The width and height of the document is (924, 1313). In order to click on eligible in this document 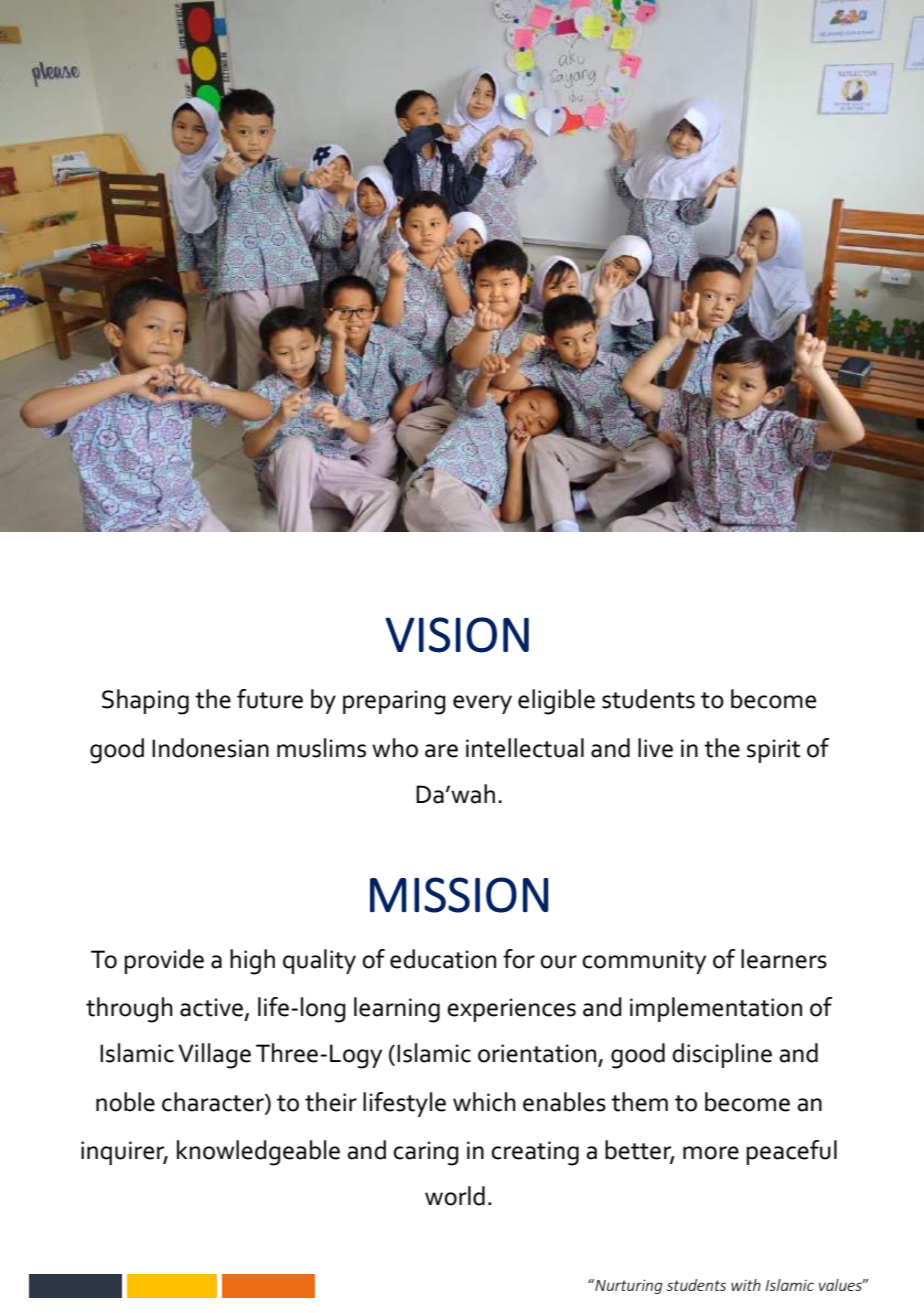, I will do `click(556, 702)`.
